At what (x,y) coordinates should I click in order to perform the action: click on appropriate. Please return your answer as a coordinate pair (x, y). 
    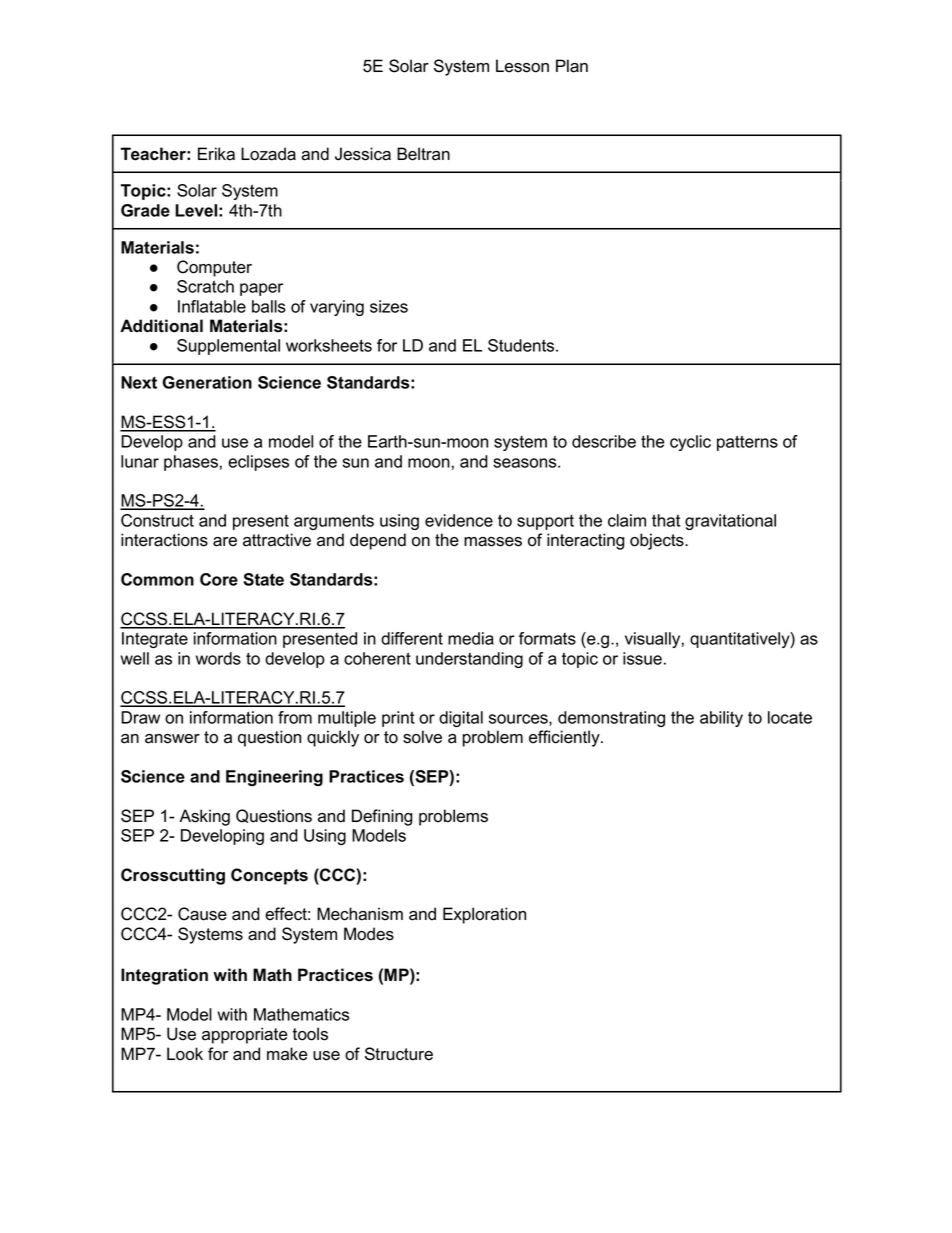
    Looking at the image, I should click on (245, 1035).
